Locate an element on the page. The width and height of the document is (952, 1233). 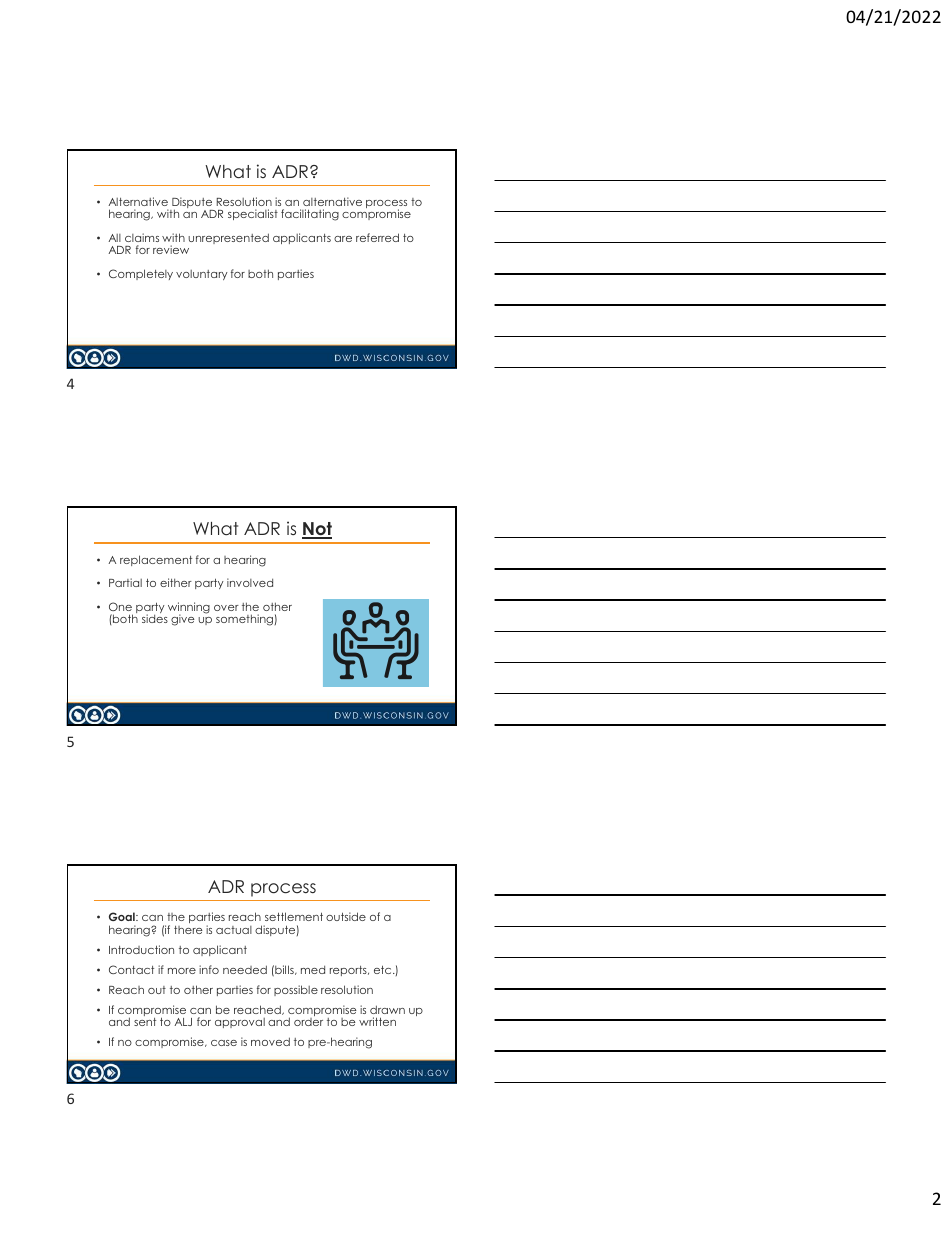
Contact is located at coordinates (131, 969).
